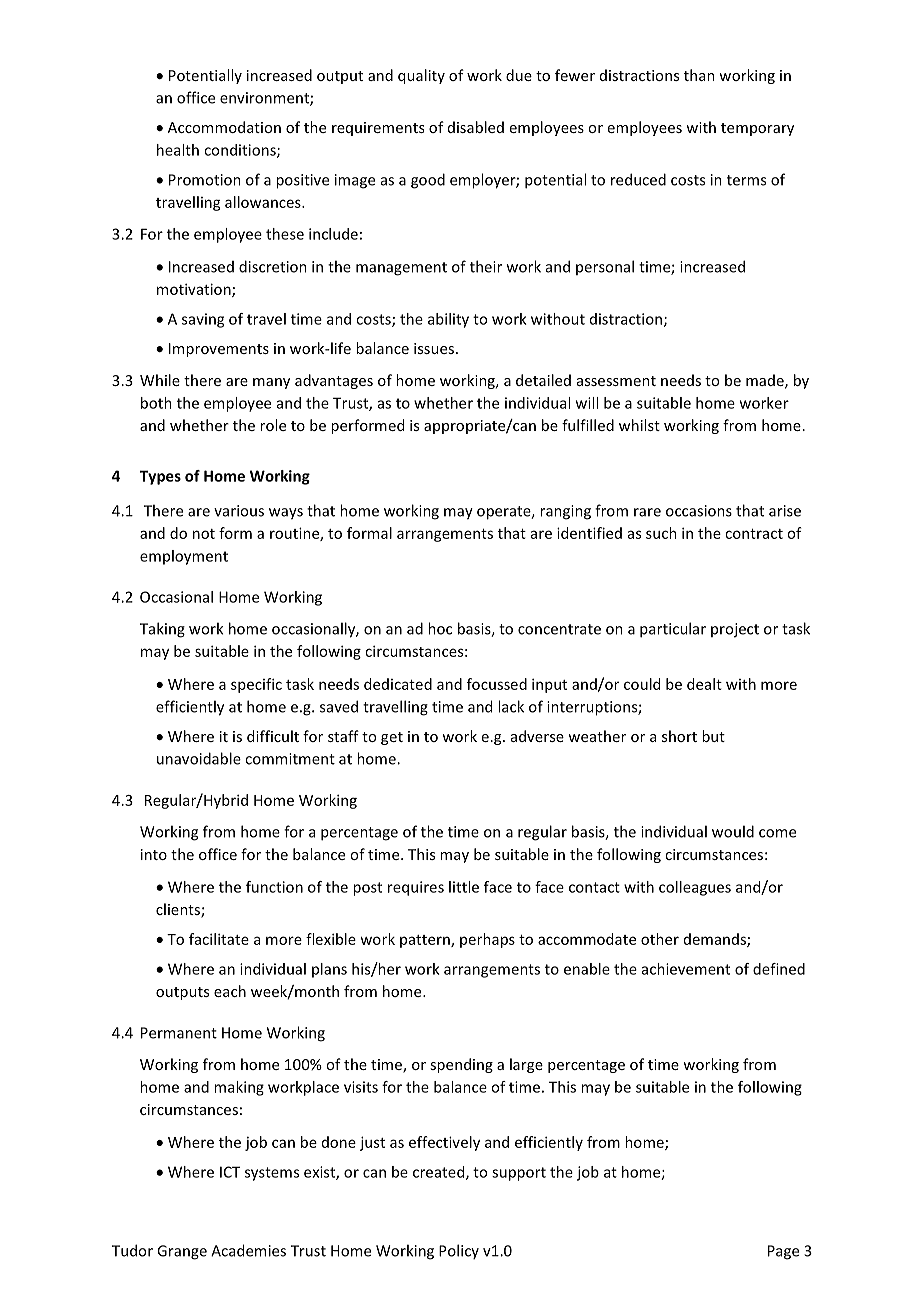 This screenshot has height=1308, width=924. Describe the element at coordinates (182, 1252) in the screenshot. I see `Grange` at that location.
